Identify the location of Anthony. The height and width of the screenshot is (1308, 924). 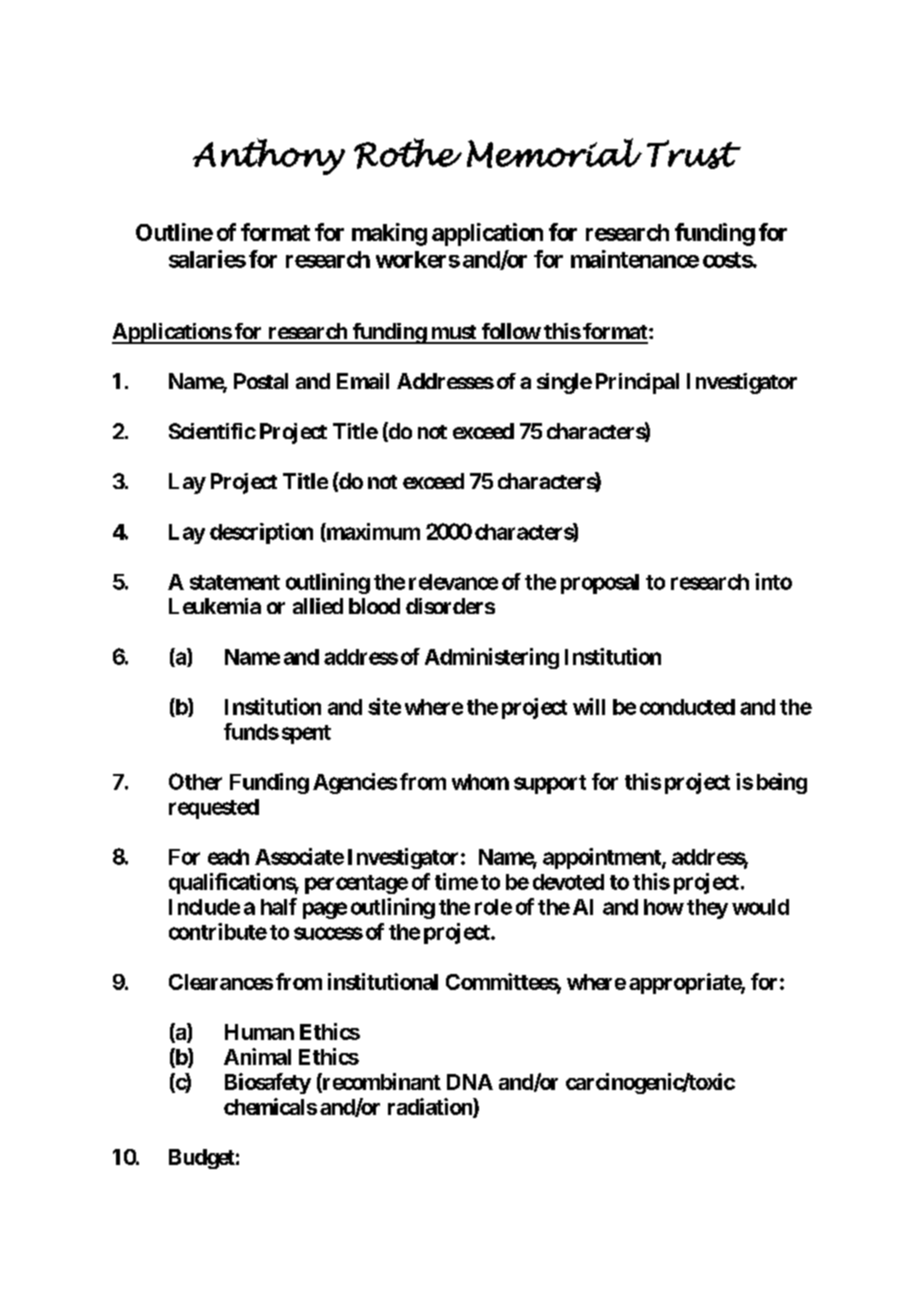
(269, 156).
